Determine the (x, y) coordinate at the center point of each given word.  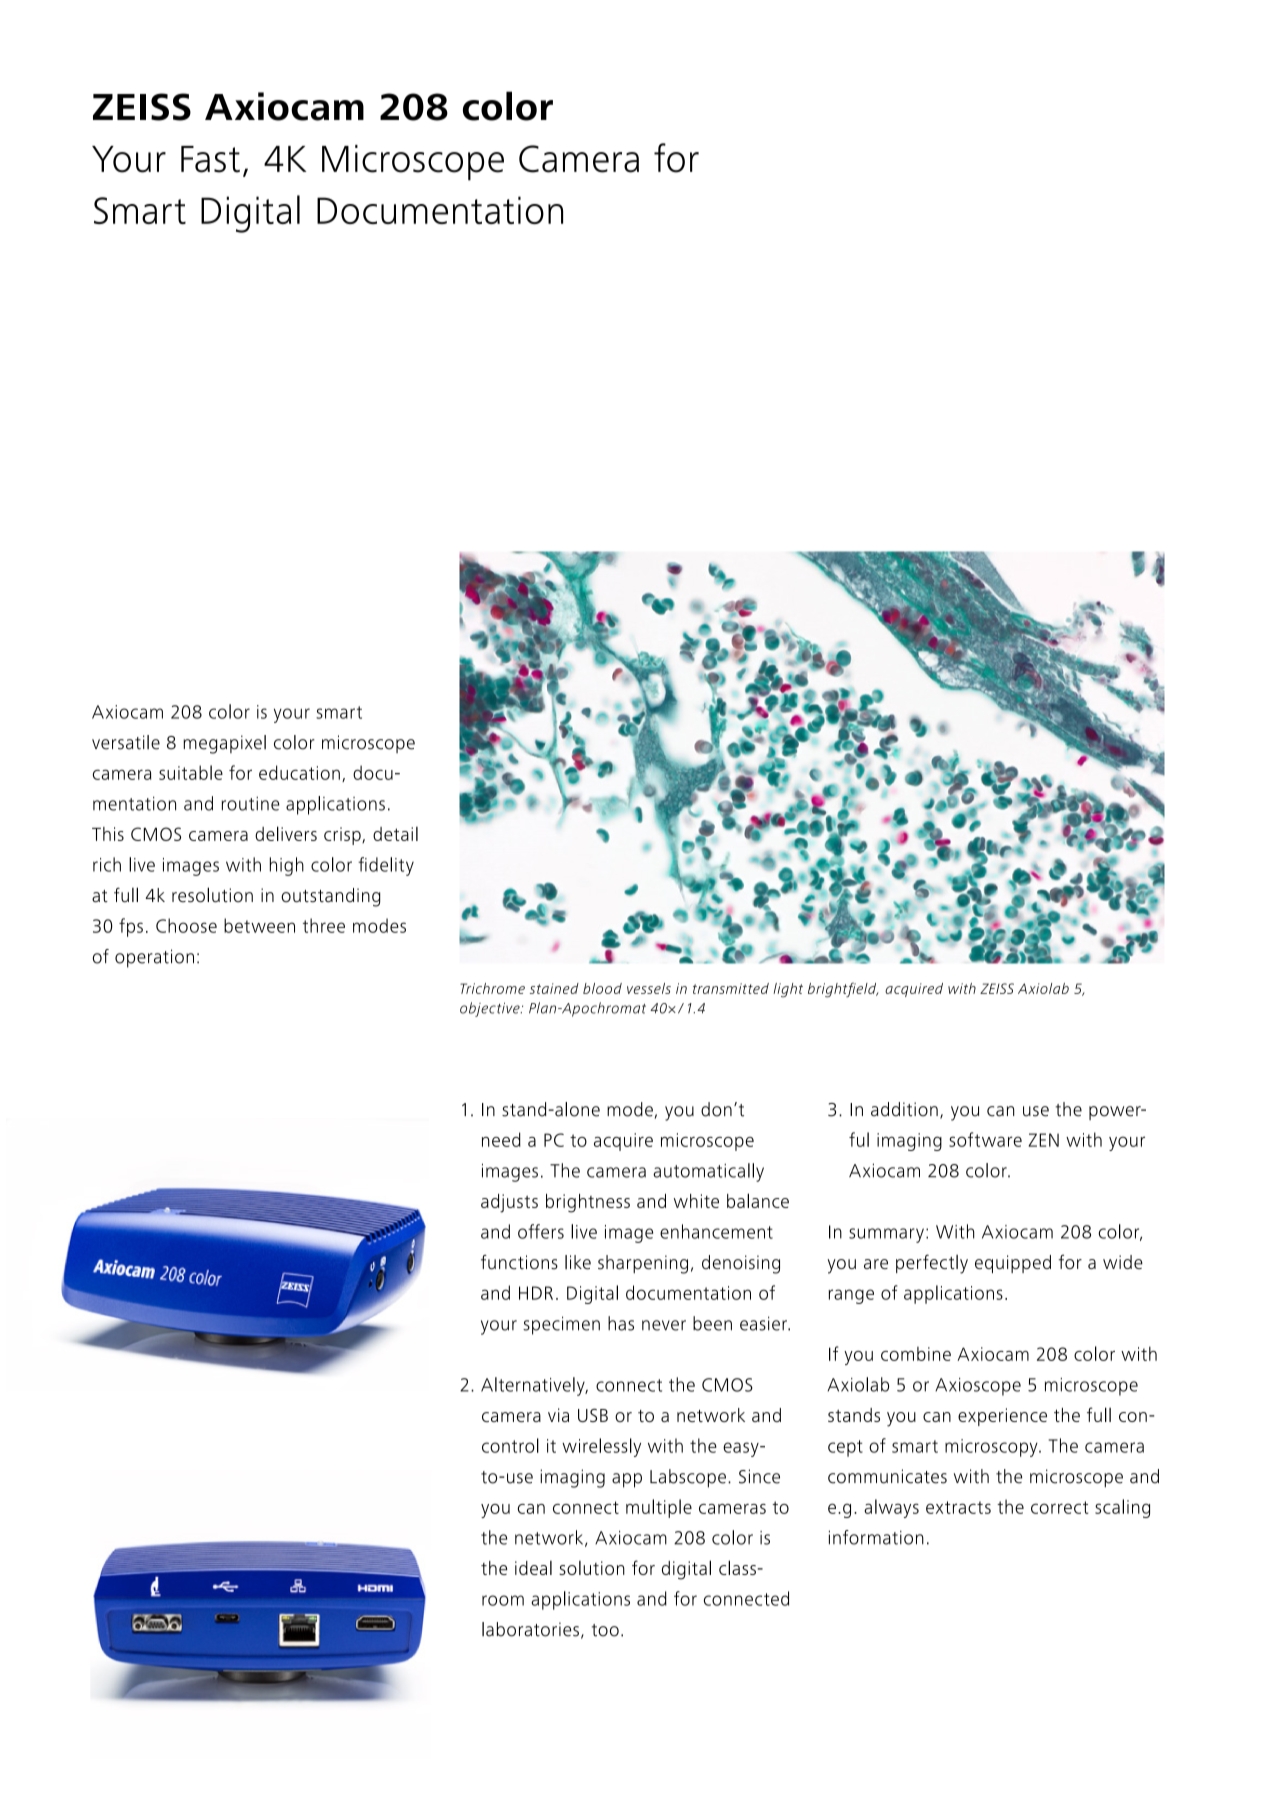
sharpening (643, 1264)
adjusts (509, 1203)
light (788, 990)
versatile (126, 742)
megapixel (224, 744)
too (605, 1630)
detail (395, 834)
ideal (533, 1568)
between (259, 925)
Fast (210, 159)
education (299, 772)
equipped (1013, 1264)
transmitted (731, 988)
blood (602, 988)
